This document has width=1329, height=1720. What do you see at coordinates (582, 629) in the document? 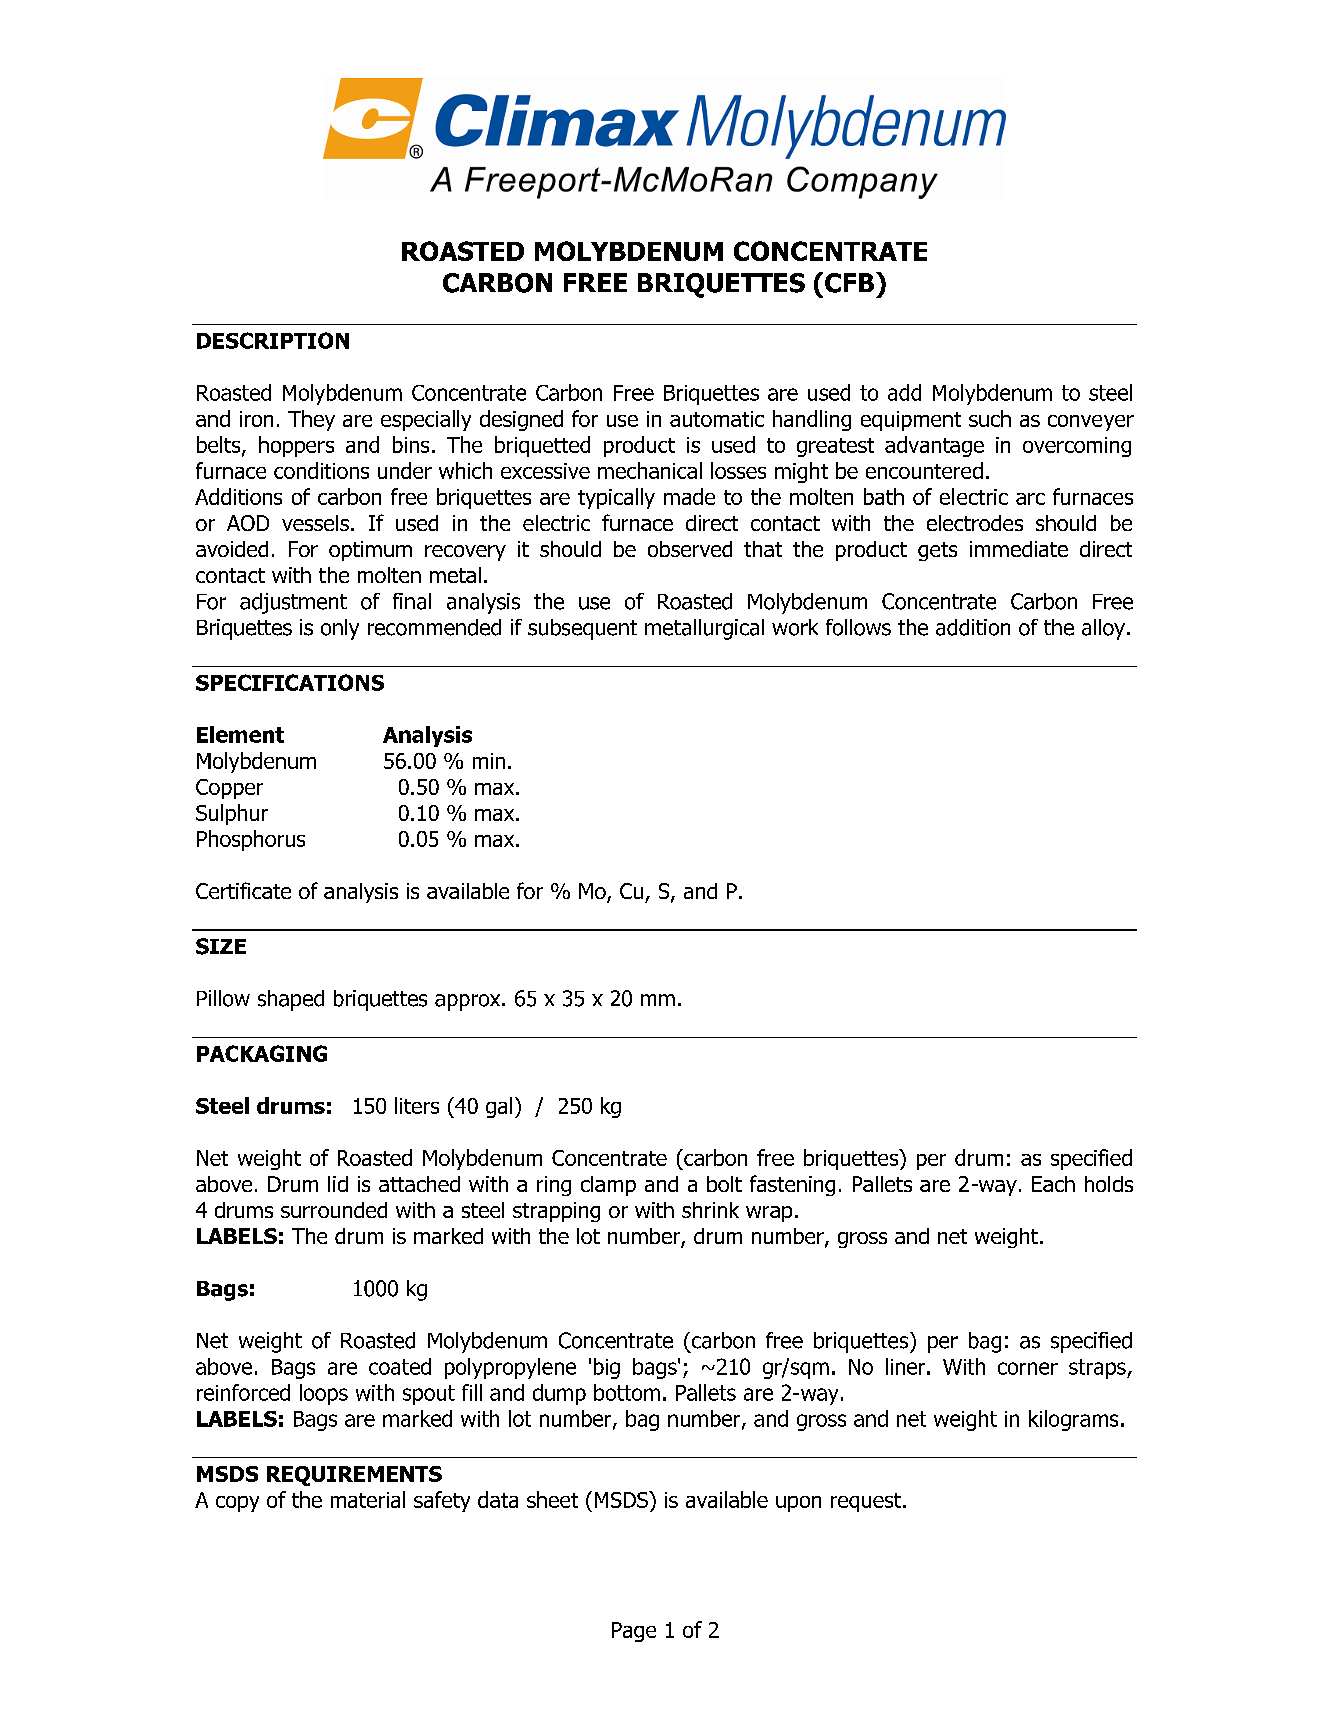
I see `subsequent` at bounding box center [582, 629].
